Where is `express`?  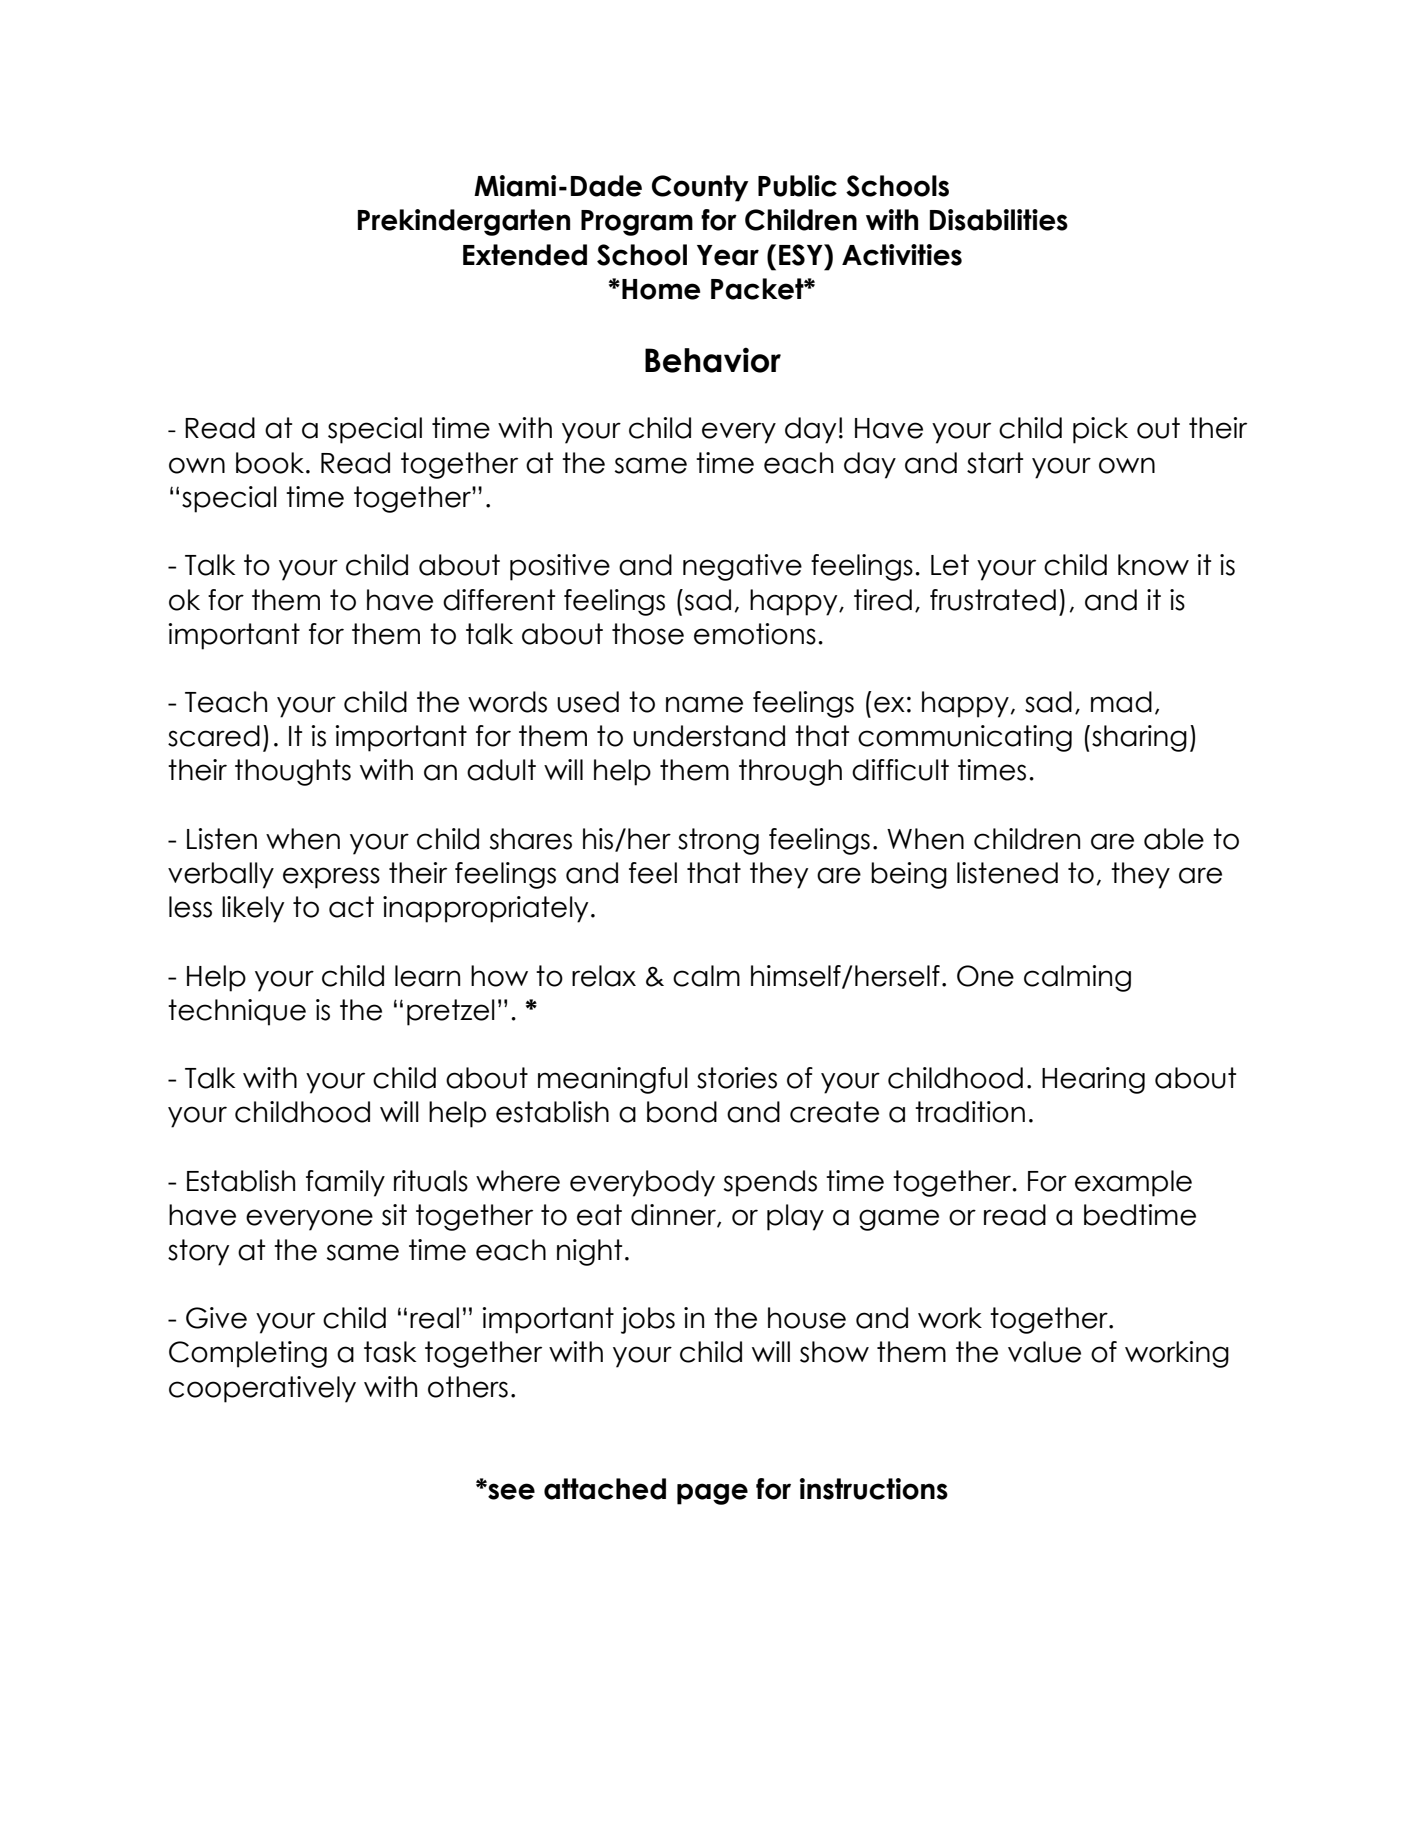 express is located at coordinates (331, 878).
